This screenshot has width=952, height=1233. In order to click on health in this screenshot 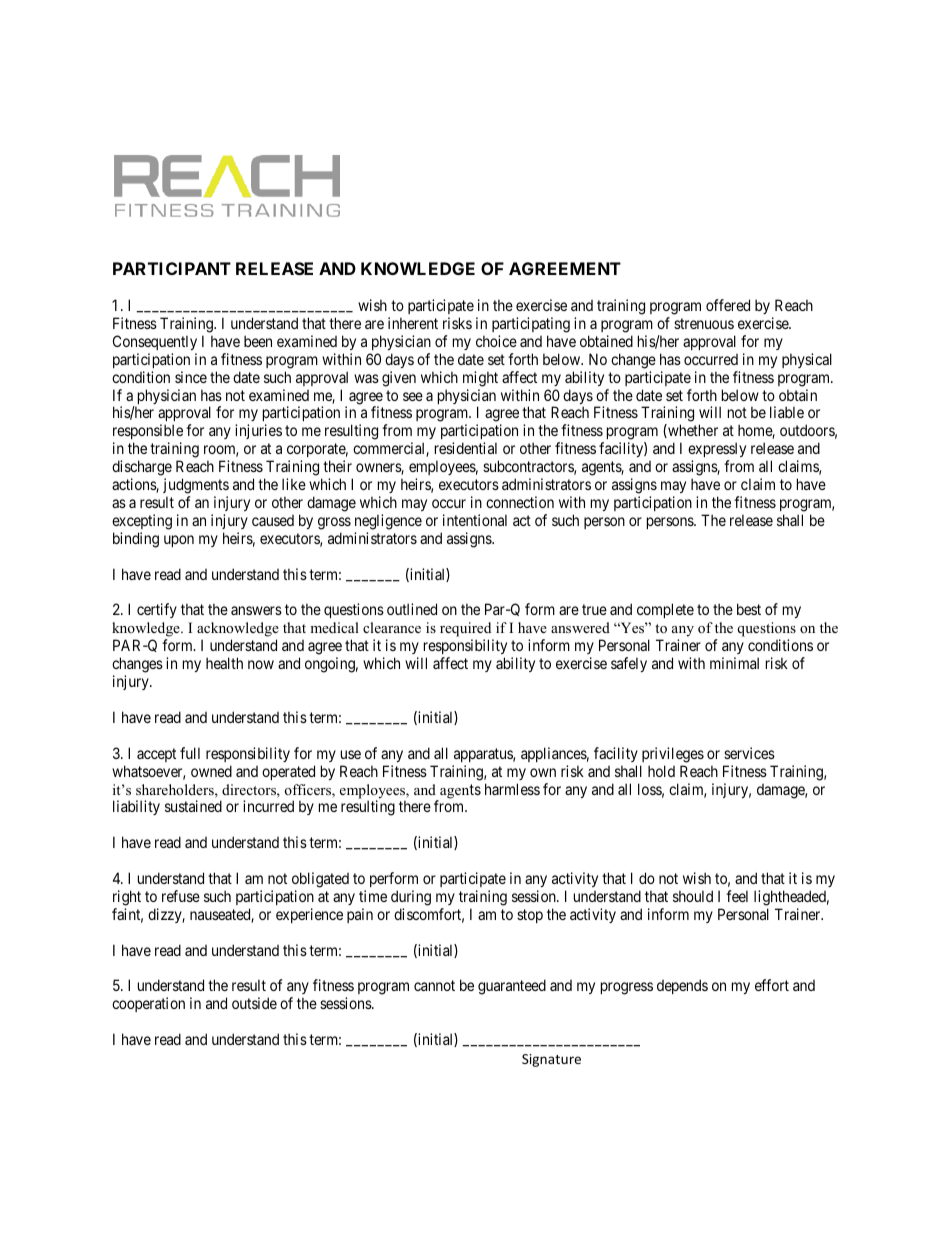, I will do `click(224, 663)`.
